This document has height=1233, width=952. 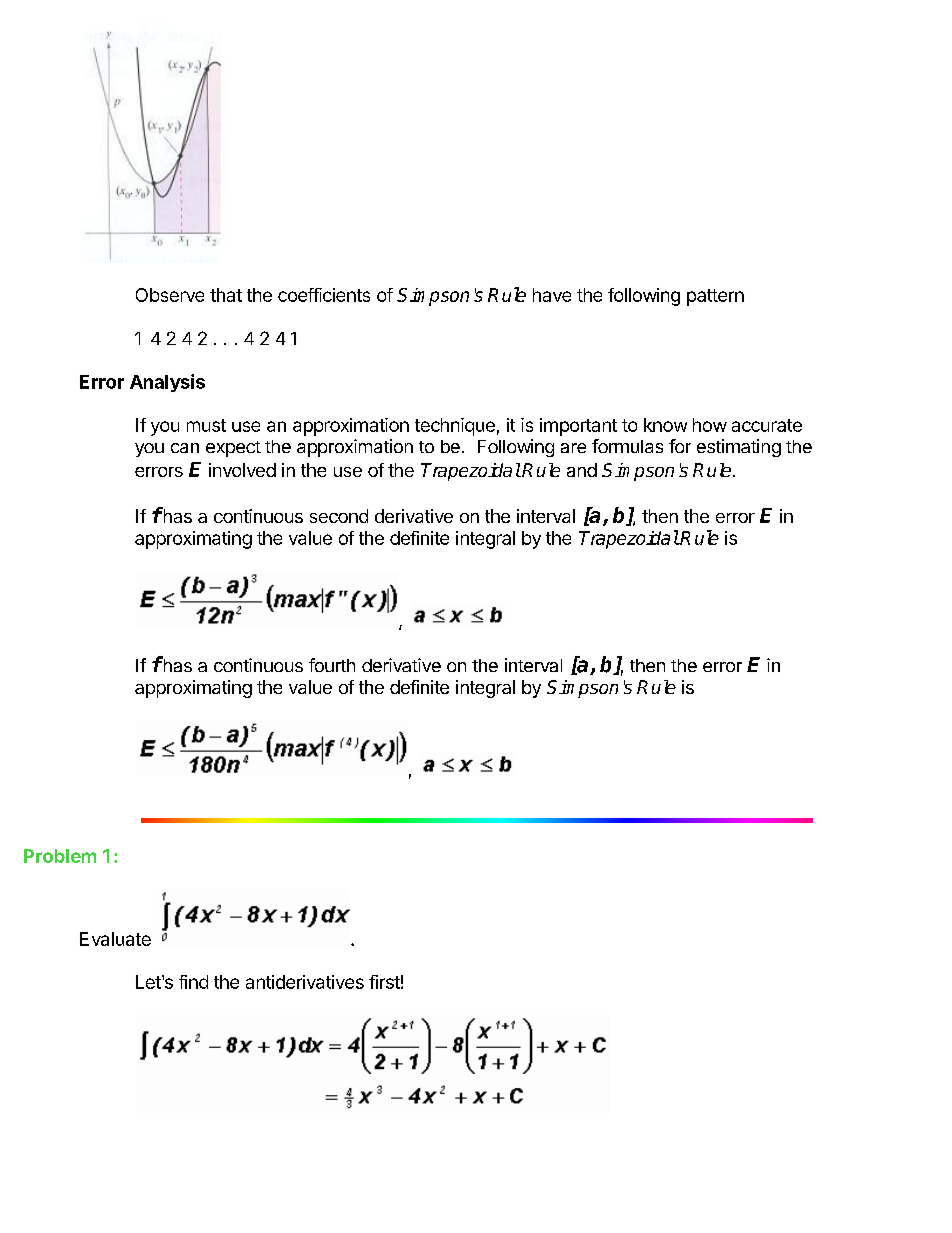 I want to click on second, so click(x=339, y=516).
